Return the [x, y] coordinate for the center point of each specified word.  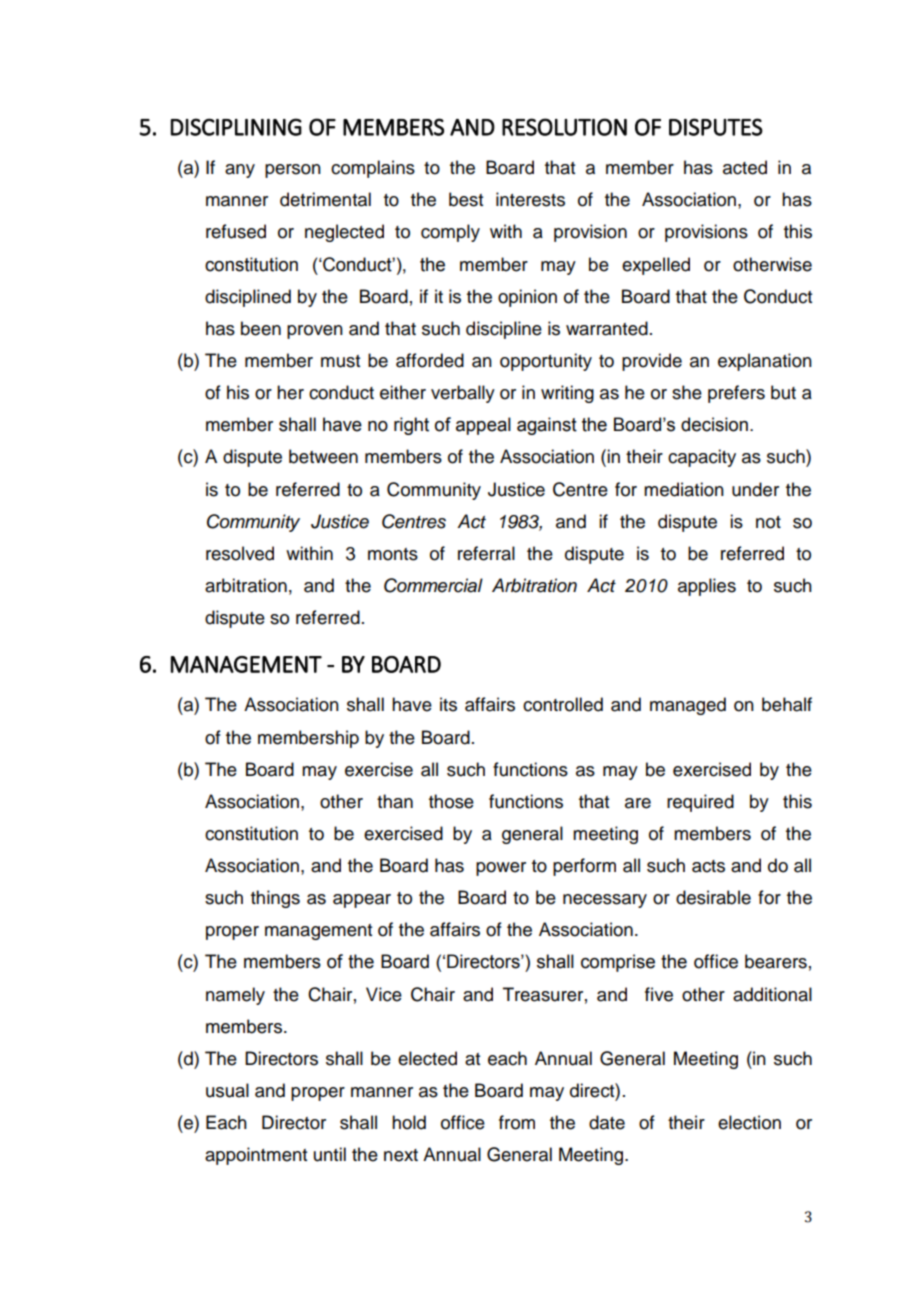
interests [530, 199]
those [451, 801]
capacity [702, 458]
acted [745, 167]
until [330, 1154]
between [323, 456]
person [293, 171]
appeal [483, 426]
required [700, 803]
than [395, 801]
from [517, 1122]
